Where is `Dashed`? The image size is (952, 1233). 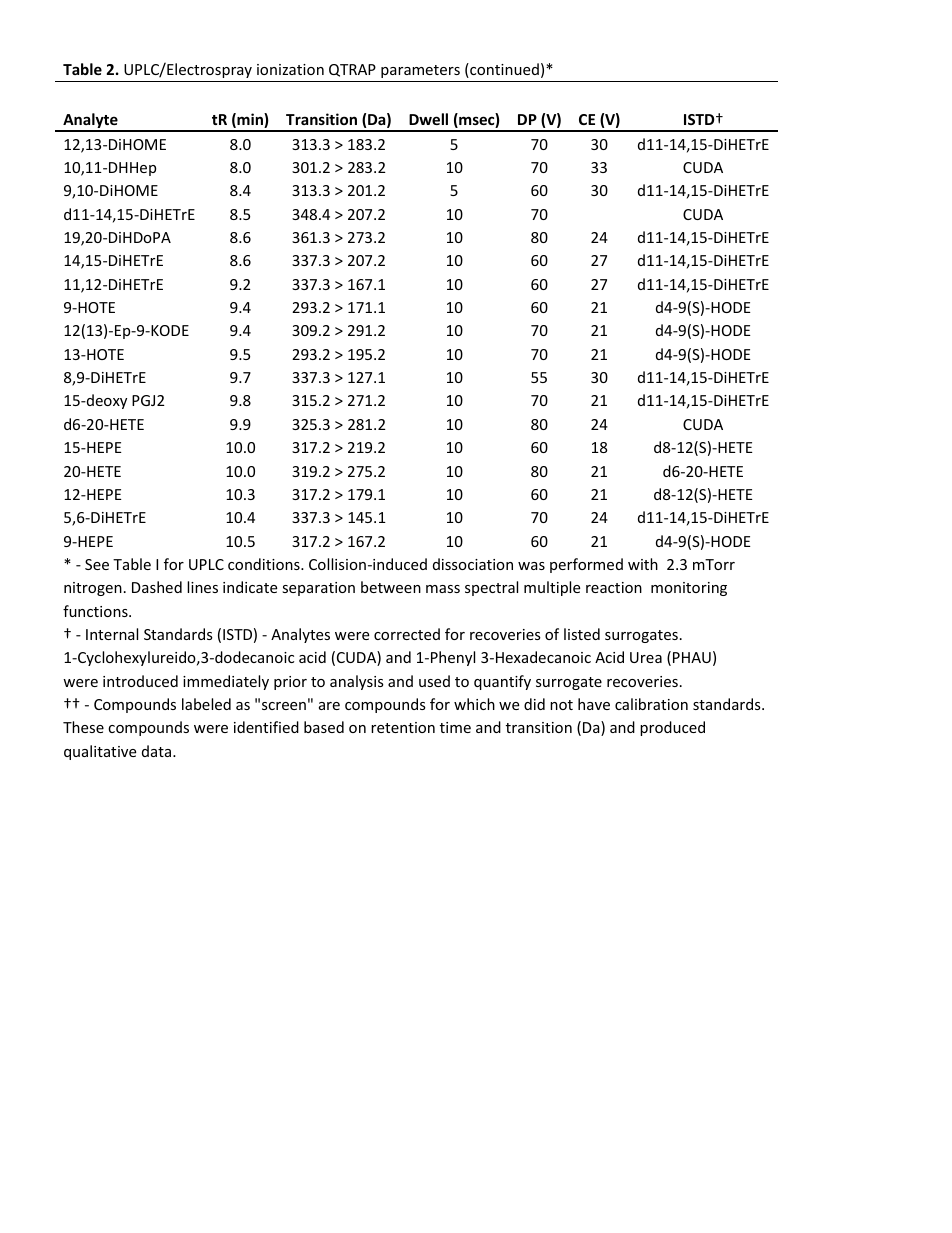
Dashed is located at coordinates (157, 587).
